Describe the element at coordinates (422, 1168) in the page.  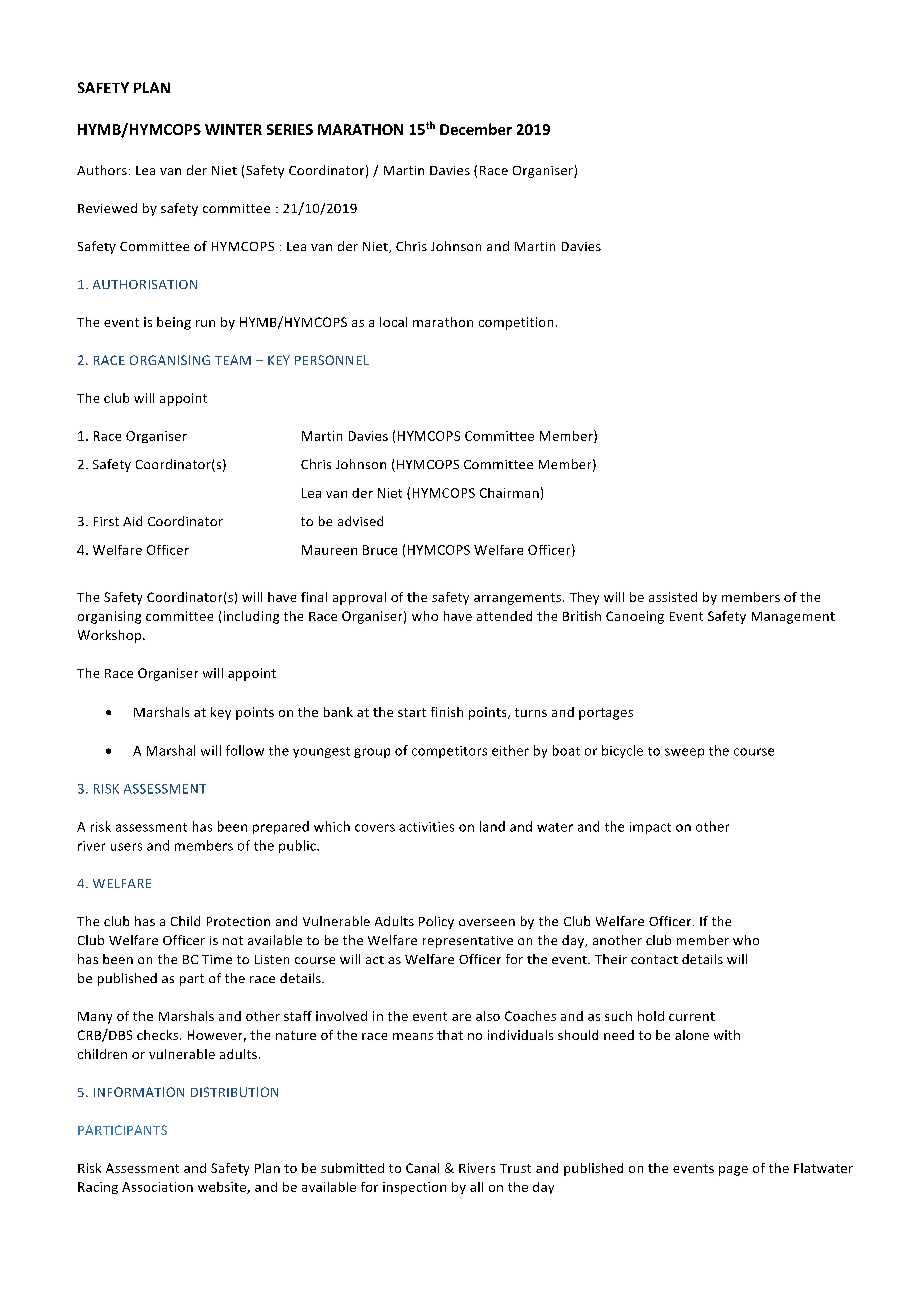
I see `Canal` at that location.
